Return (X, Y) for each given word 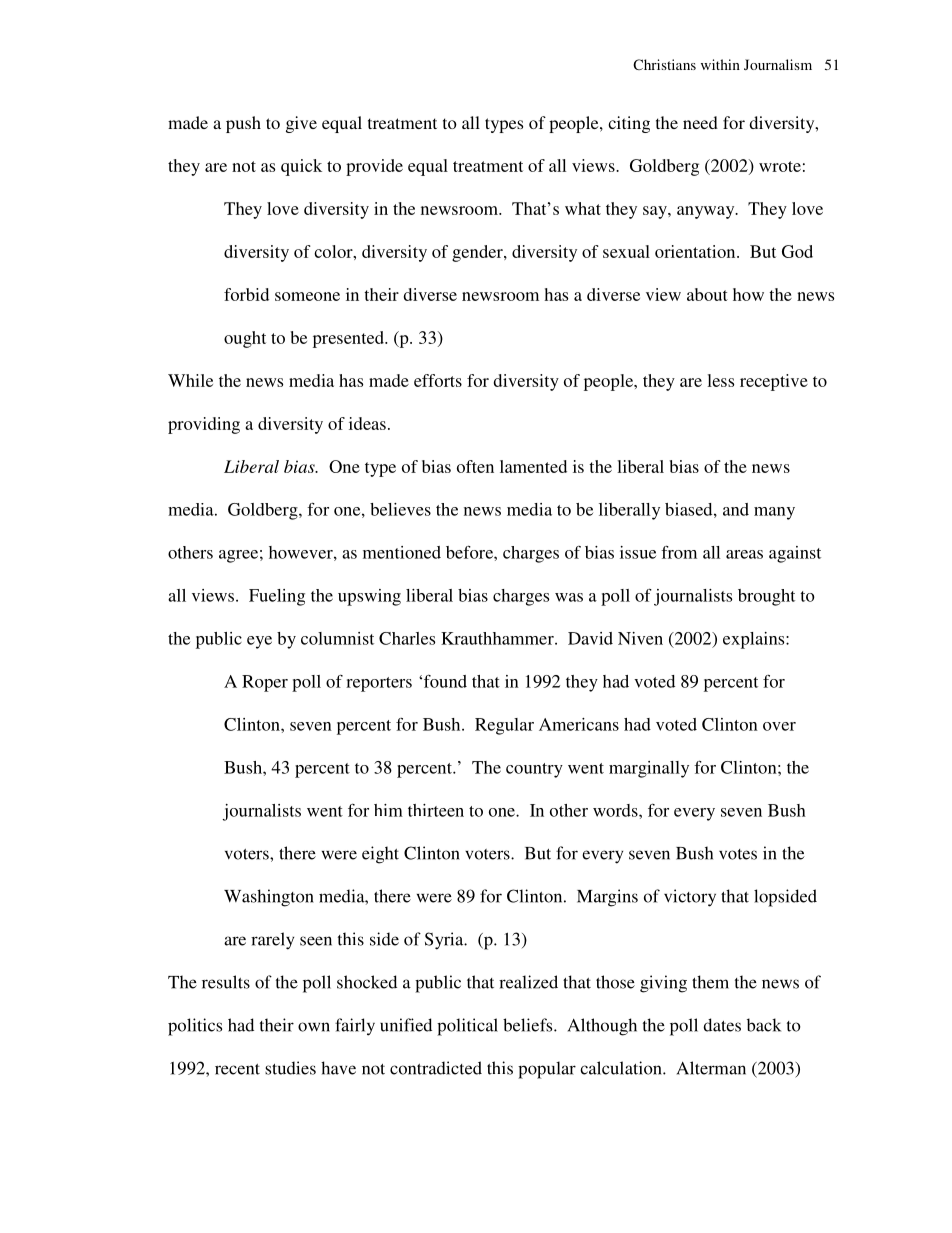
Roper (265, 683)
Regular (504, 726)
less (720, 380)
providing (204, 425)
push (243, 124)
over (779, 726)
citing (629, 124)
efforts (438, 380)
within (720, 64)
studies (290, 1068)
